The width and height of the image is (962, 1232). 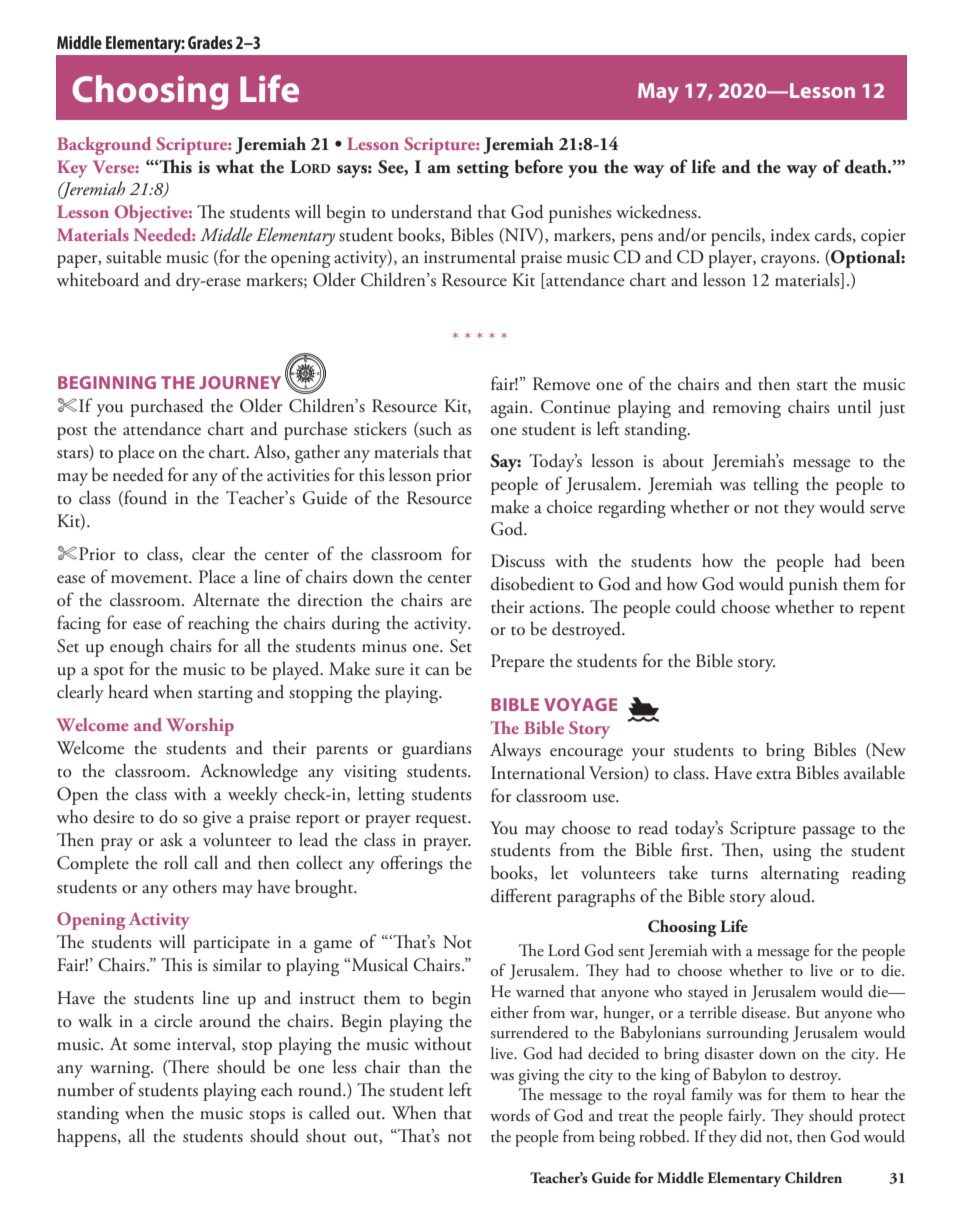 What do you see at coordinates (210, 42) in the image?
I see `Grades` at bounding box center [210, 42].
